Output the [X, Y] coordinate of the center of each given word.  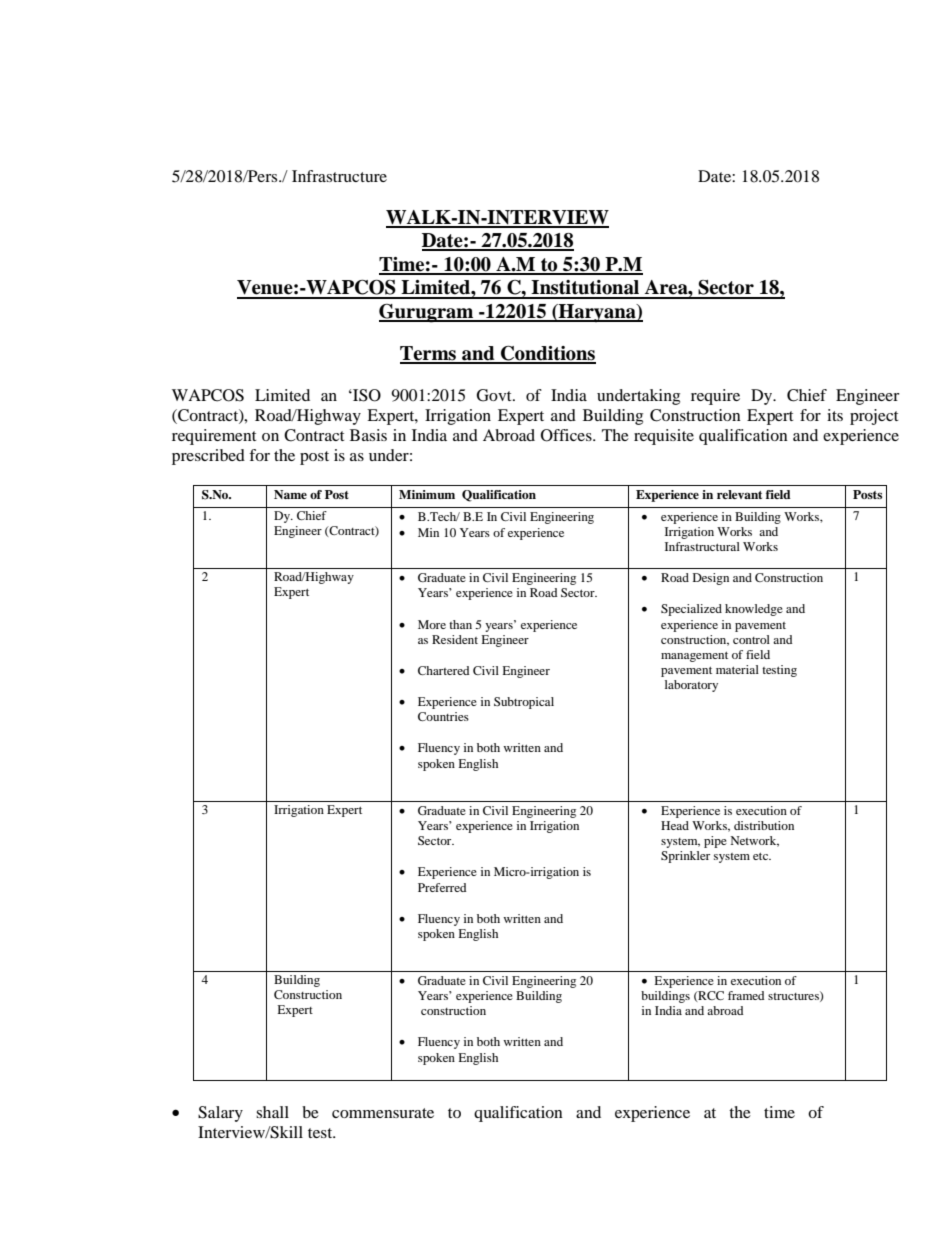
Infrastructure [339, 176]
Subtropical [524, 703]
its [835, 415]
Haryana [597, 313]
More [432, 624]
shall [272, 1112]
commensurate [383, 1113]
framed [746, 995]
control [751, 639]
